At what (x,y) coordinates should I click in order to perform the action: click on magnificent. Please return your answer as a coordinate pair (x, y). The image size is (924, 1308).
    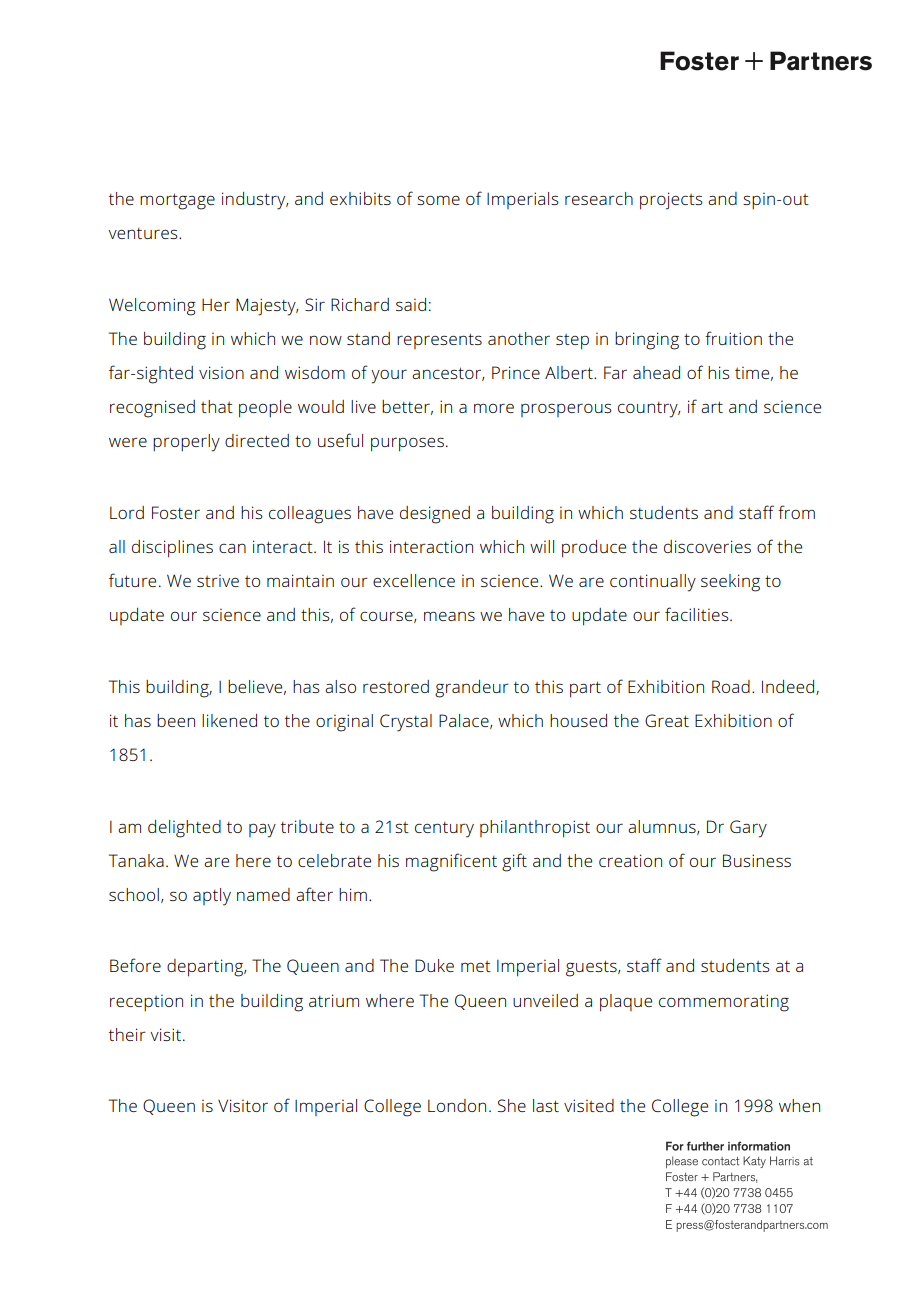
    Looking at the image, I should click on (451, 862).
